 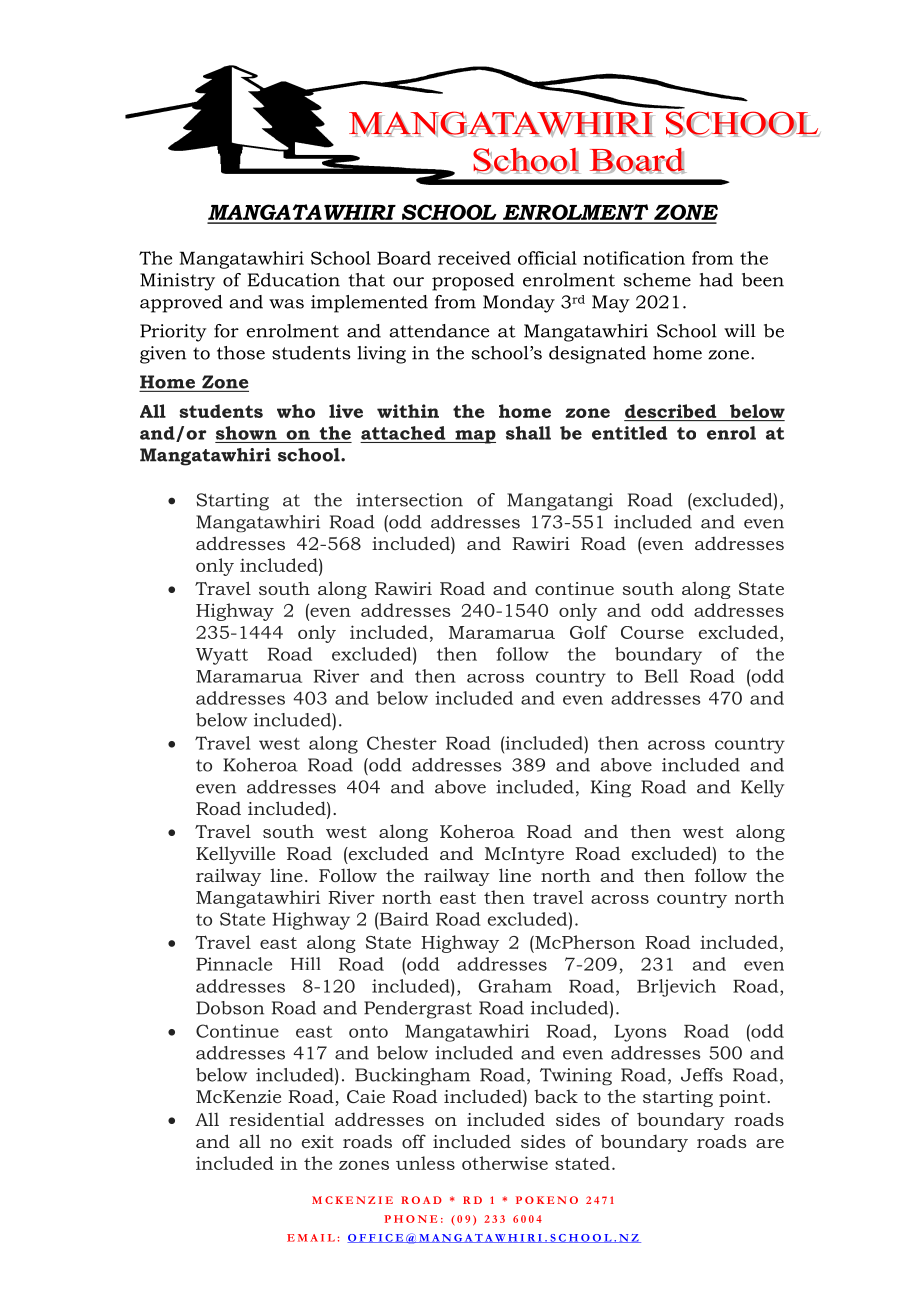 What do you see at coordinates (640, 1033) in the screenshot?
I see `Lyons` at bounding box center [640, 1033].
